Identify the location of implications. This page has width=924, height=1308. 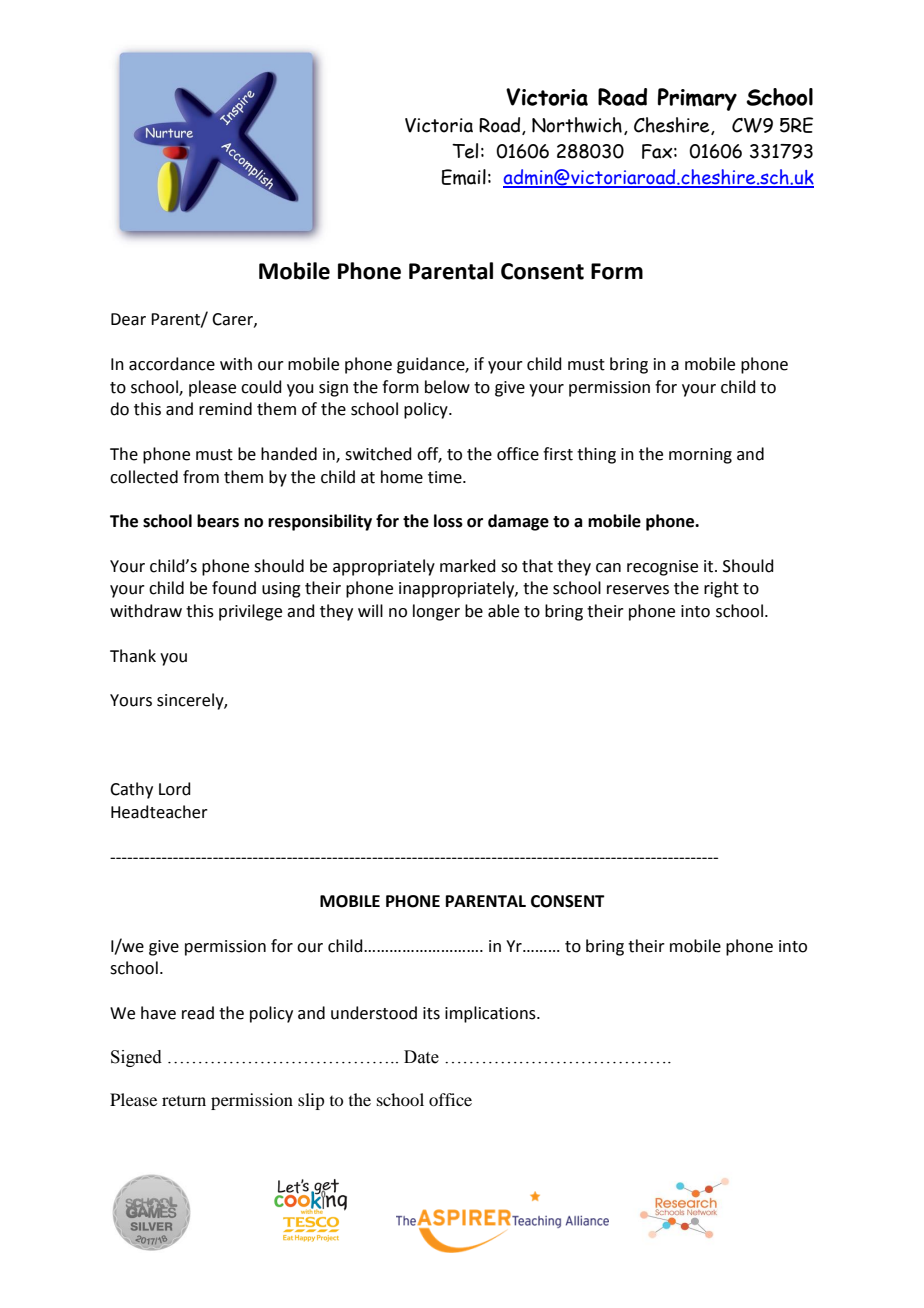
(491, 1014).
